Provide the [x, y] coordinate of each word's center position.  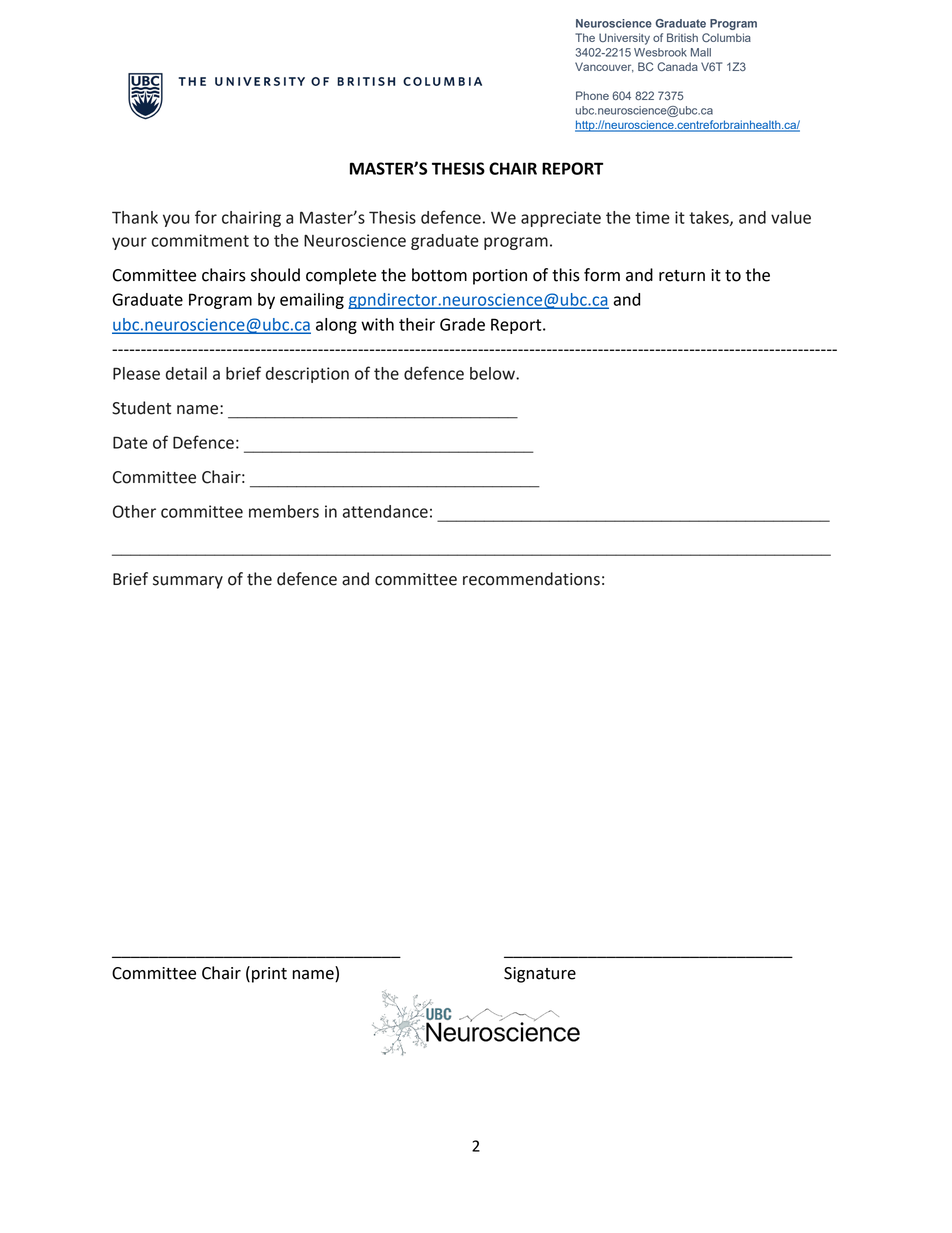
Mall [701, 52]
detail [186, 373]
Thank [135, 217]
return [682, 276]
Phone [592, 95]
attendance [385, 511]
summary [188, 582]
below [493, 373]
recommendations [531, 579]
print [269, 975]
